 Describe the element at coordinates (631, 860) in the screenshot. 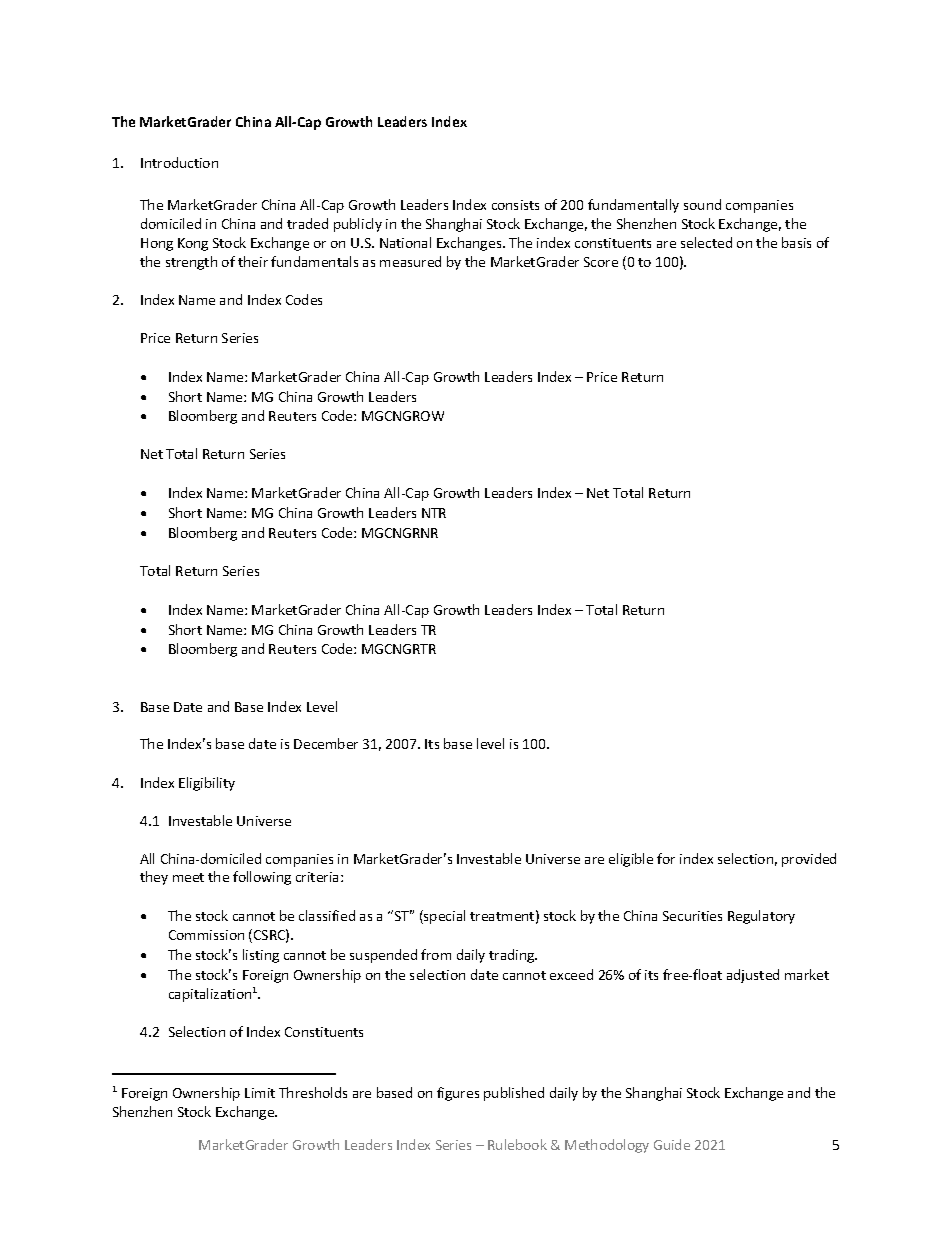

I see `eligible` at that location.
